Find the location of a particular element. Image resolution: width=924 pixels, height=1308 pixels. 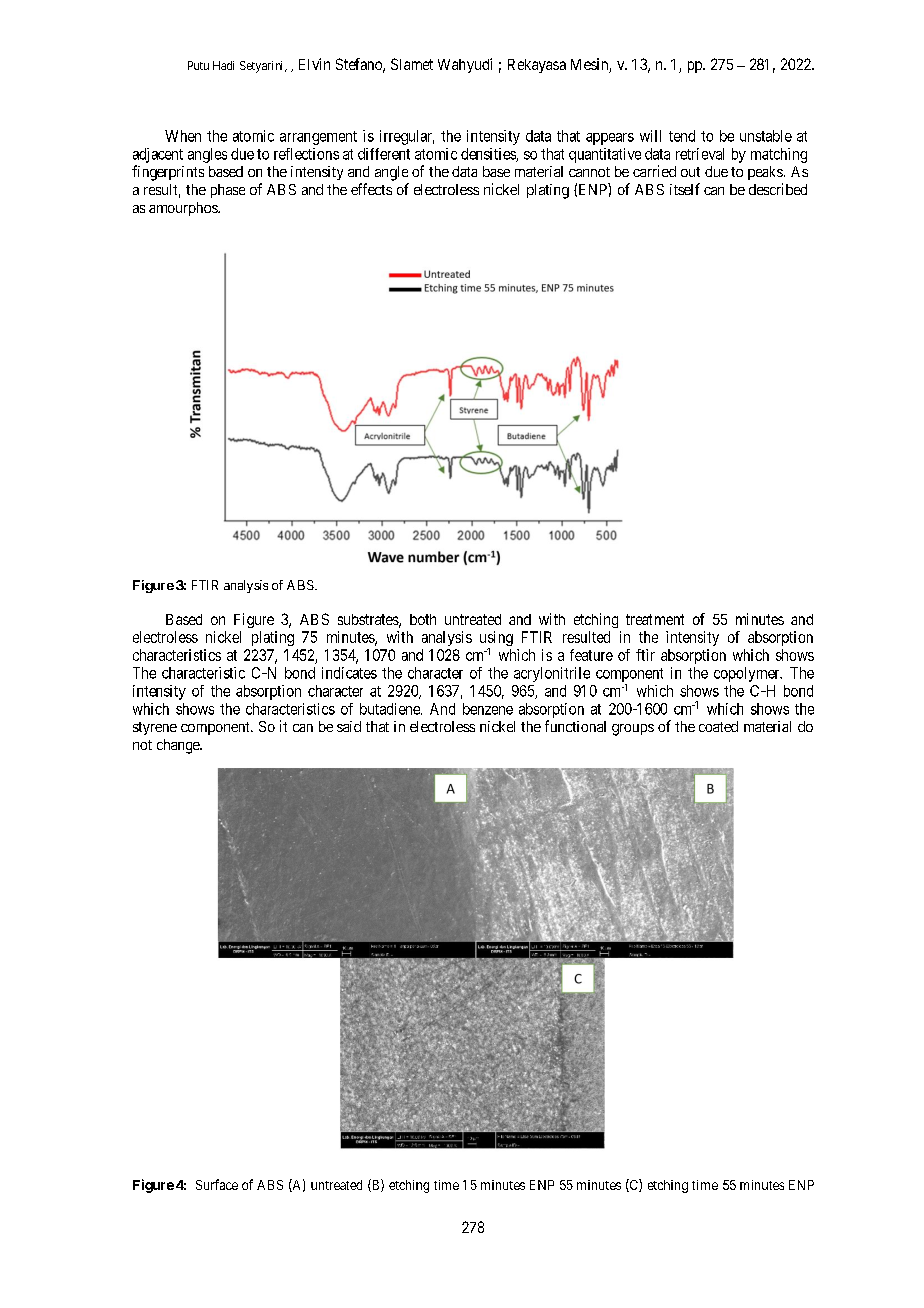

both is located at coordinates (423, 619).
